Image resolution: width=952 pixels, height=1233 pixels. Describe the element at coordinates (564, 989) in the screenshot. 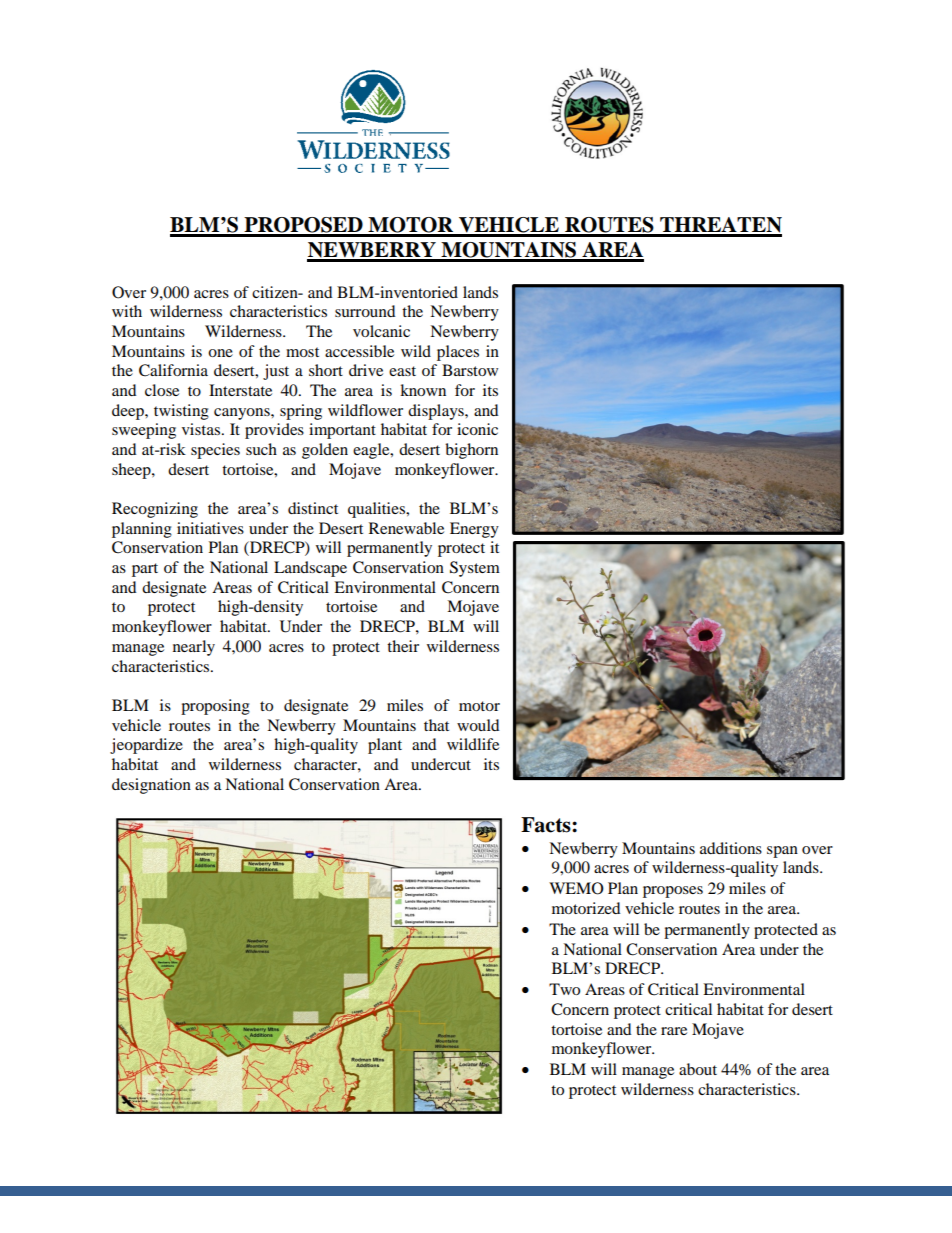

I see `Two` at that location.
